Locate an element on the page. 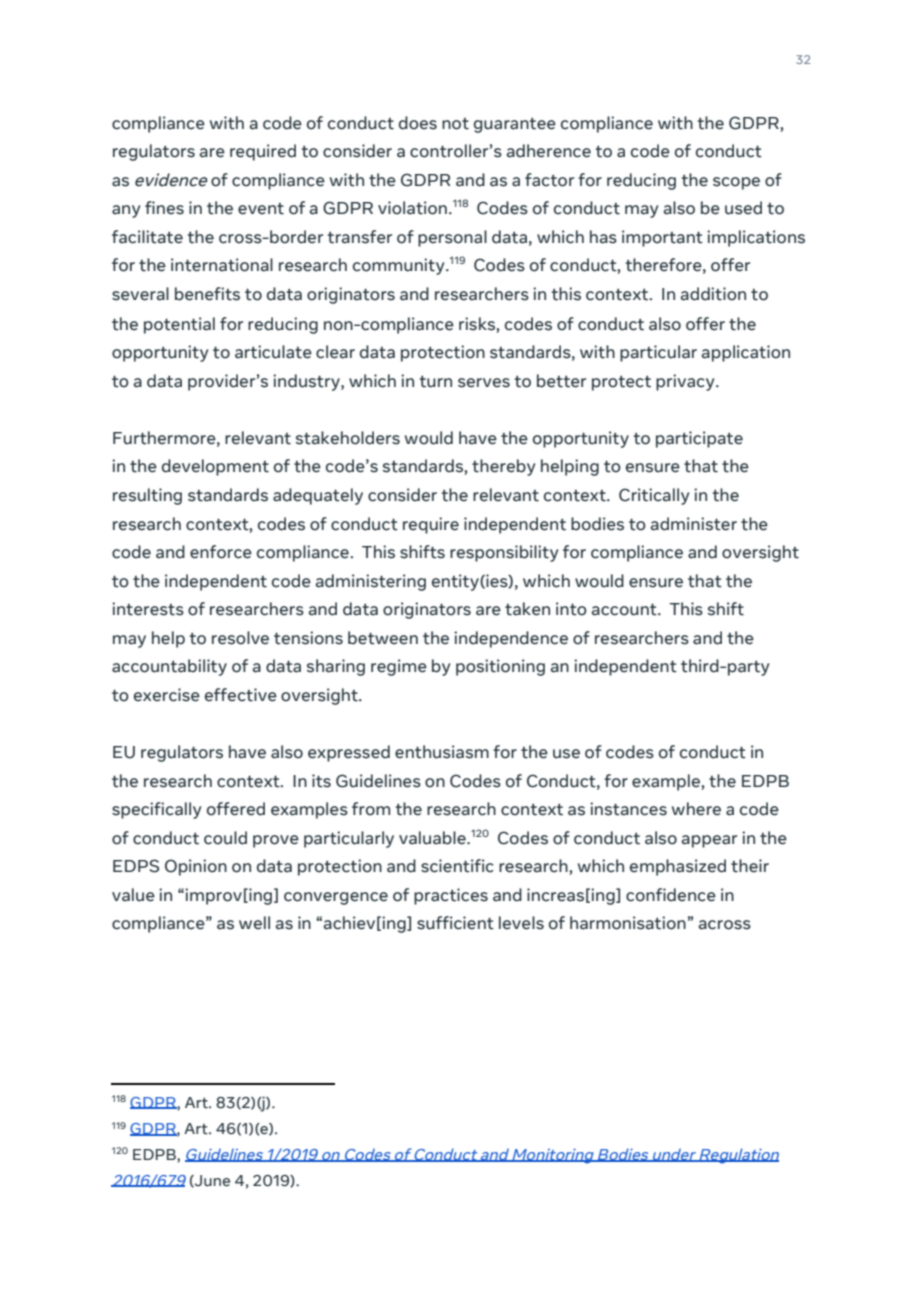 This page has height=1308, width=924. into is located at coordinates (571, 609).
